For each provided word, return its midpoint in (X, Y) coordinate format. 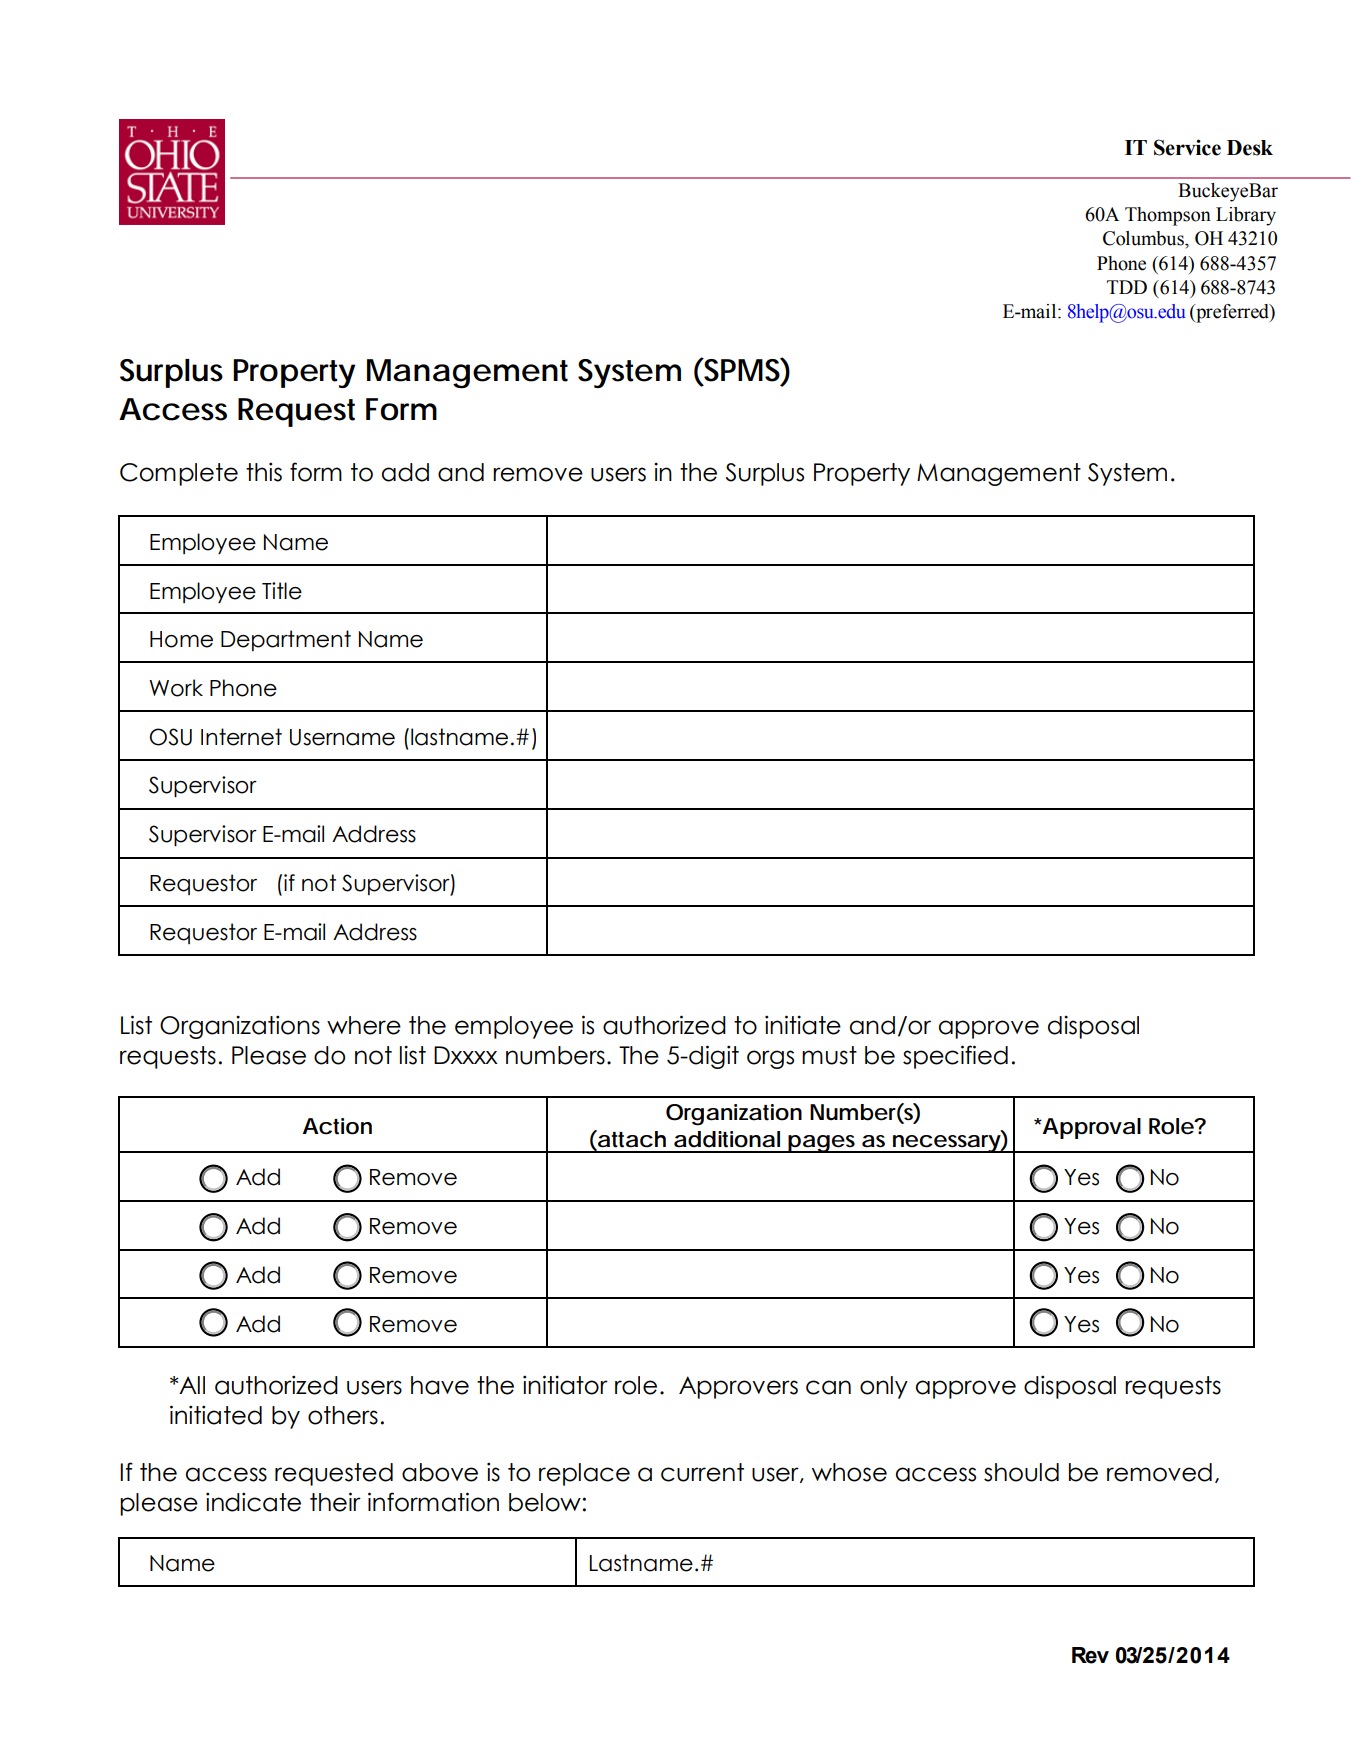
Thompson (1168, 216)
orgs (770, 1059)
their (335, 1502)
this (264, 472)
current (702, 1472)
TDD (1127, 287)
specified (955, 1057)
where (364, 1025)
